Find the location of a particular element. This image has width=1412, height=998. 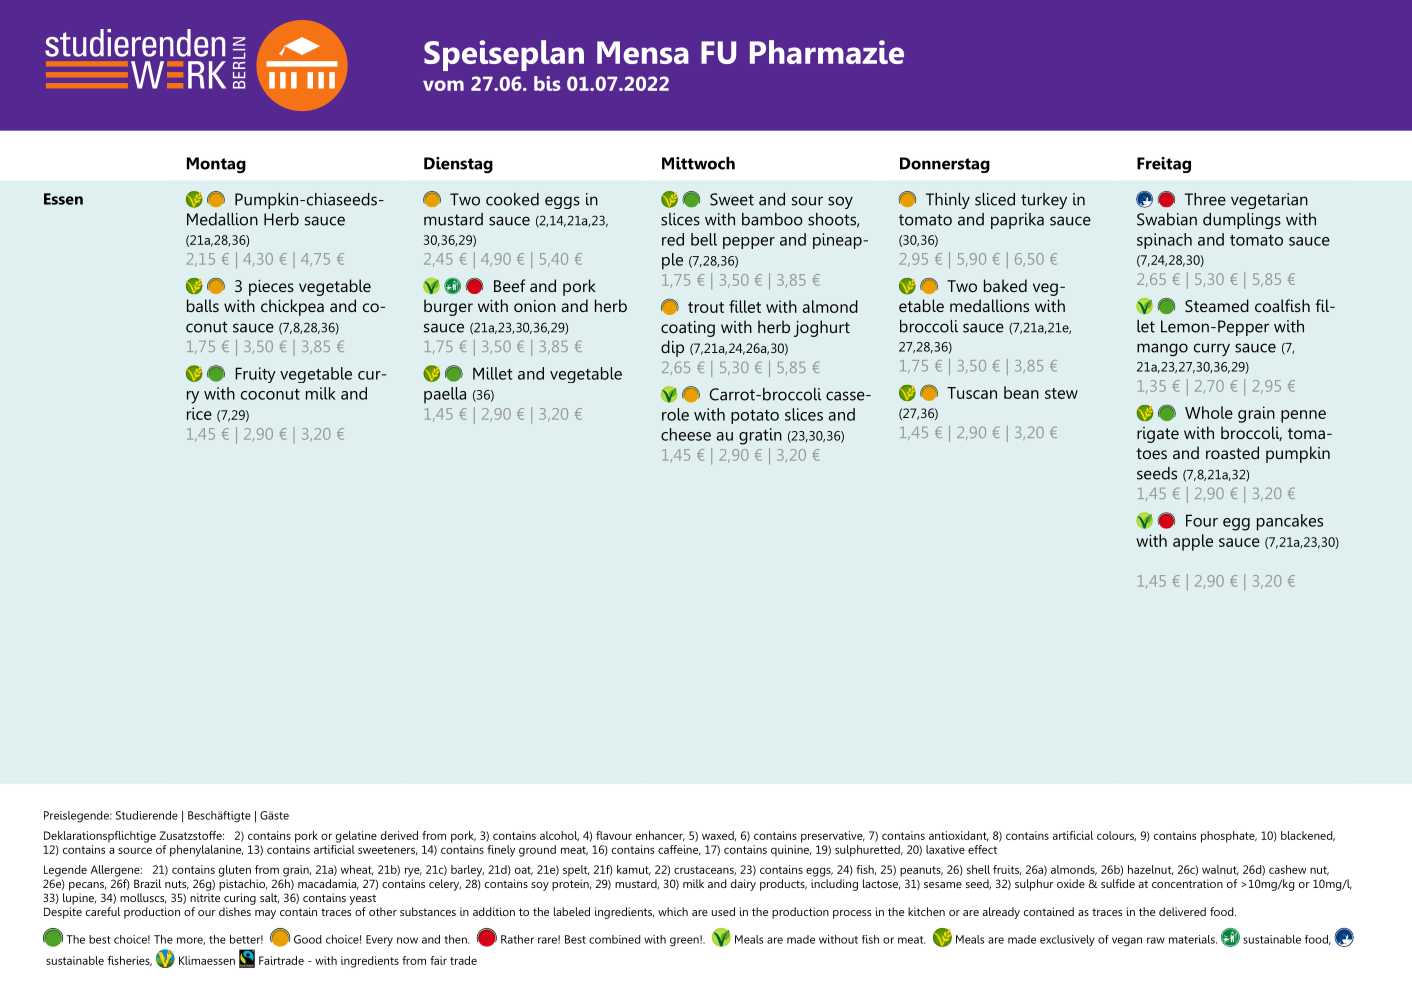

flavour is located at coordinates (614, 835).
